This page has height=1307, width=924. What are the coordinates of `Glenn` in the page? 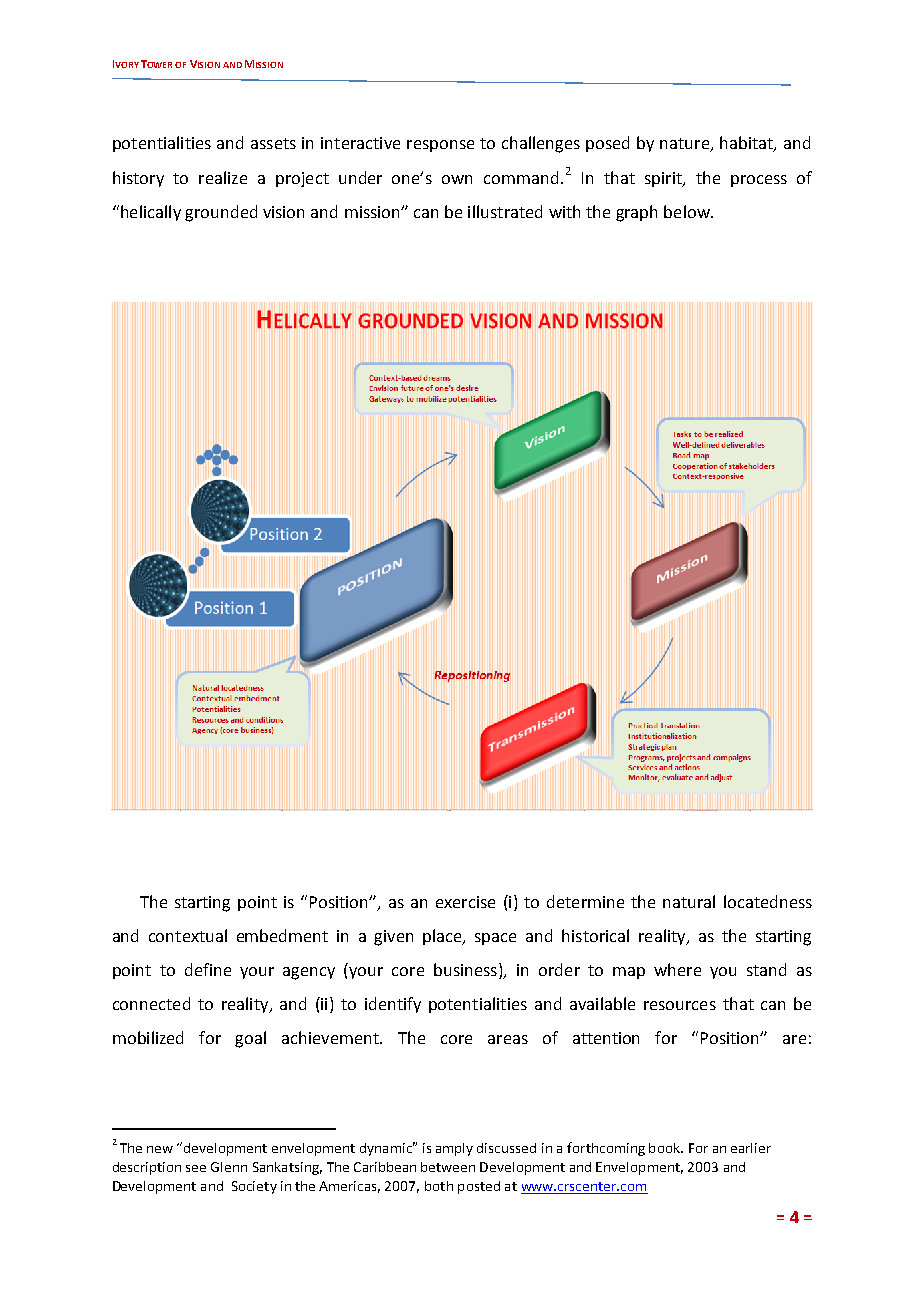 It's located at (229, 1167).
